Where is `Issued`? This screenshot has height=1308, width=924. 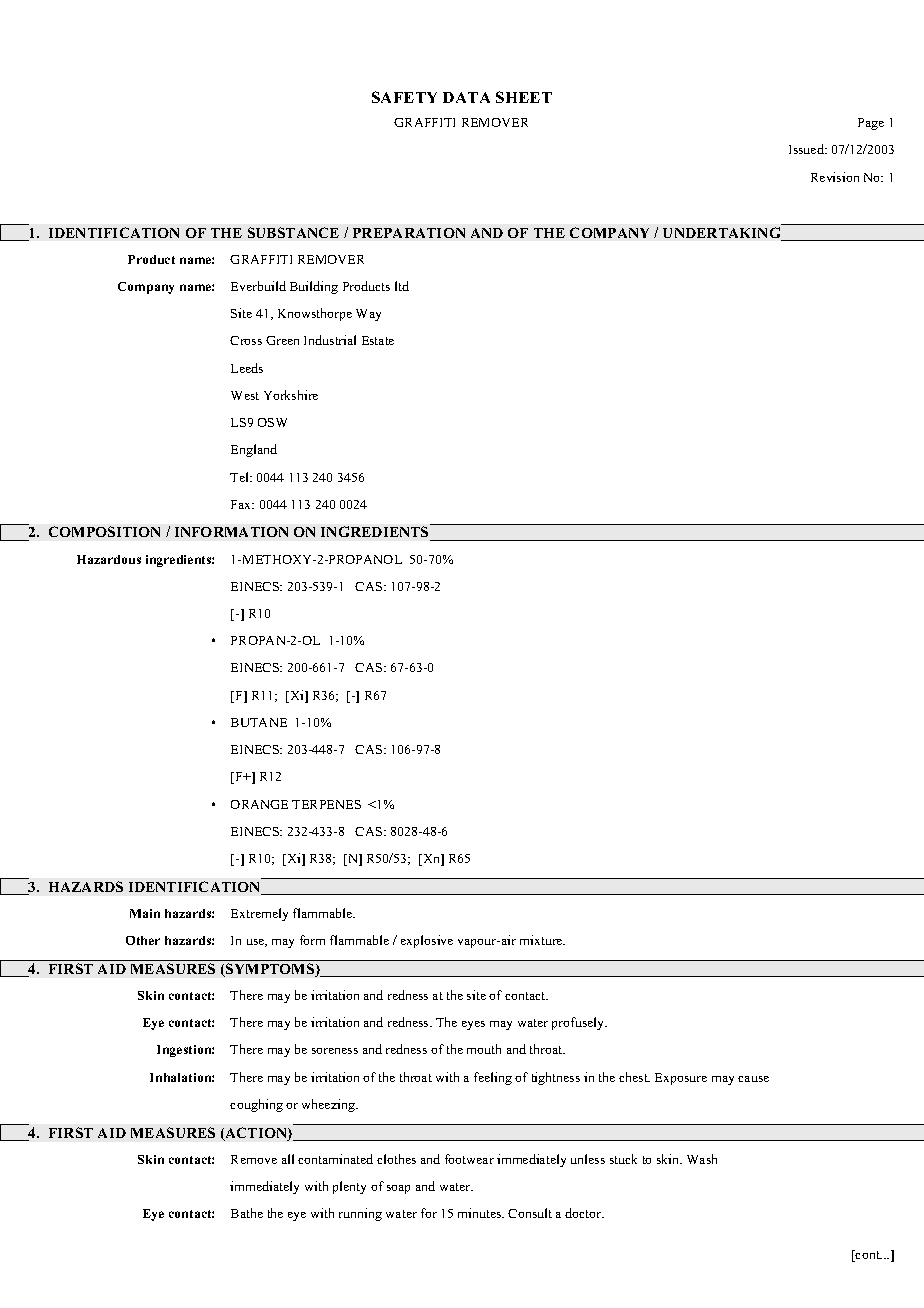
Issued is located at coordinates (808, 149).
